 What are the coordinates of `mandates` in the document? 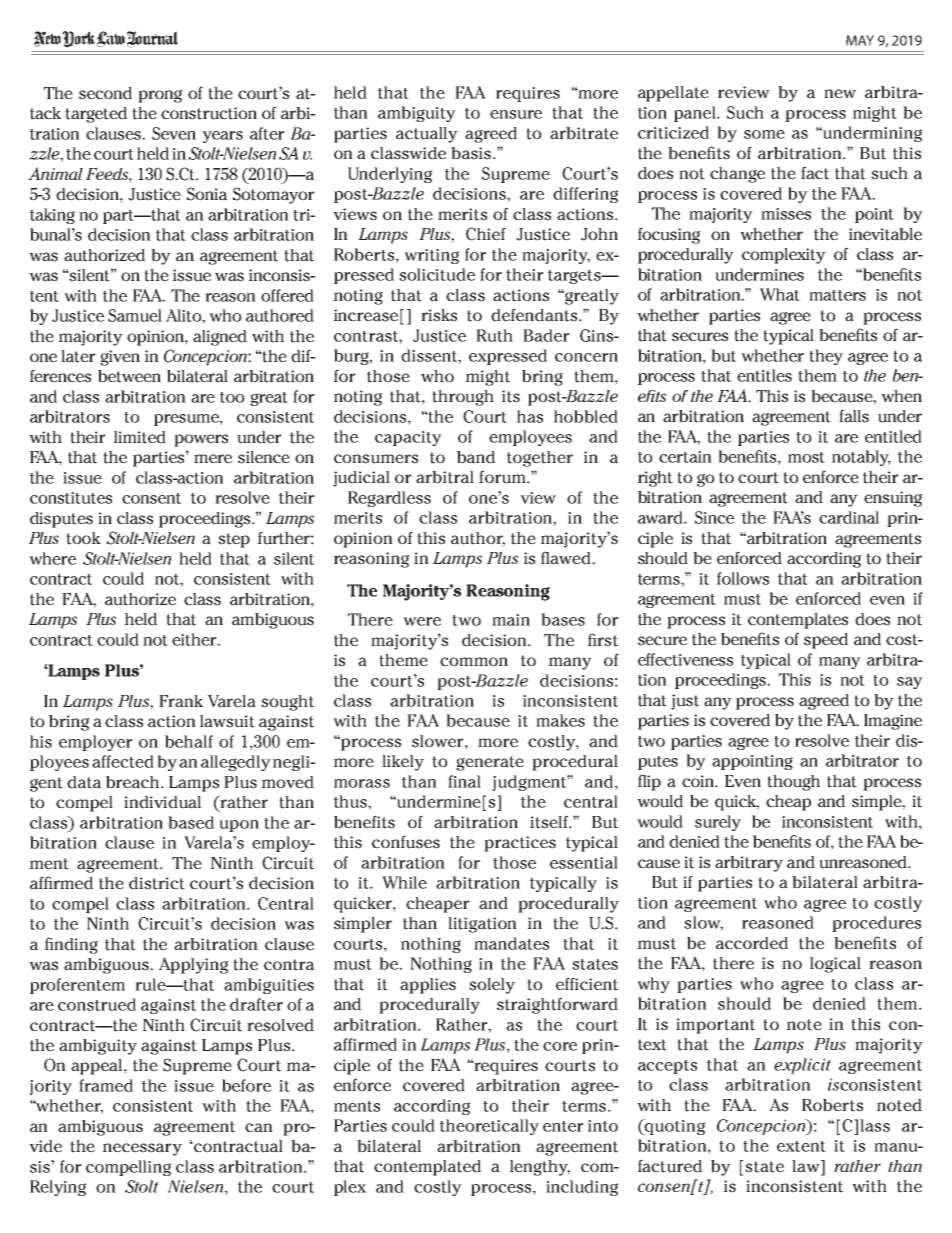 It's located at (511, 943).
